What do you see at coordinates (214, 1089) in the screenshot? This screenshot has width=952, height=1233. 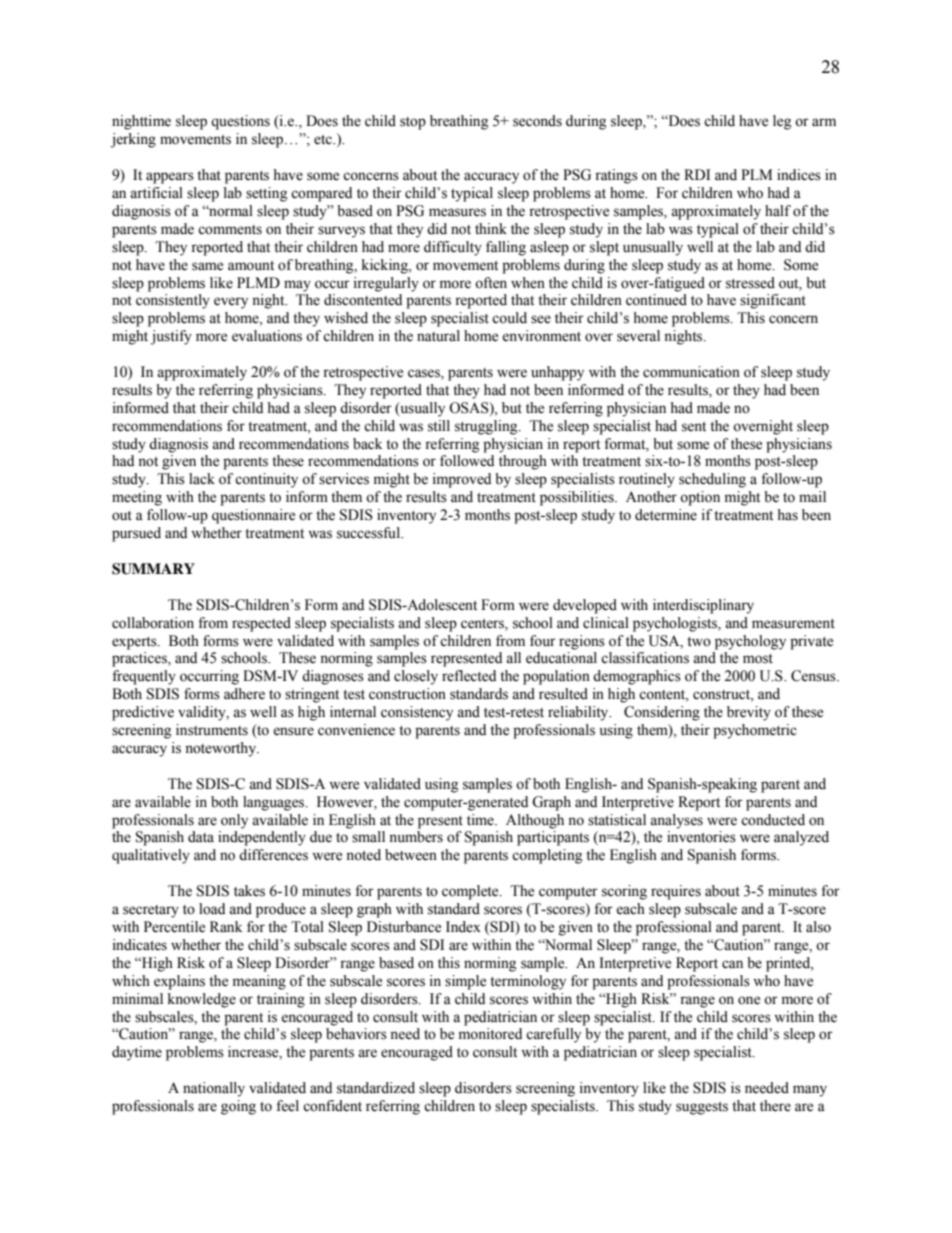 I see `nationally` at bounding box center [214, 1089].
